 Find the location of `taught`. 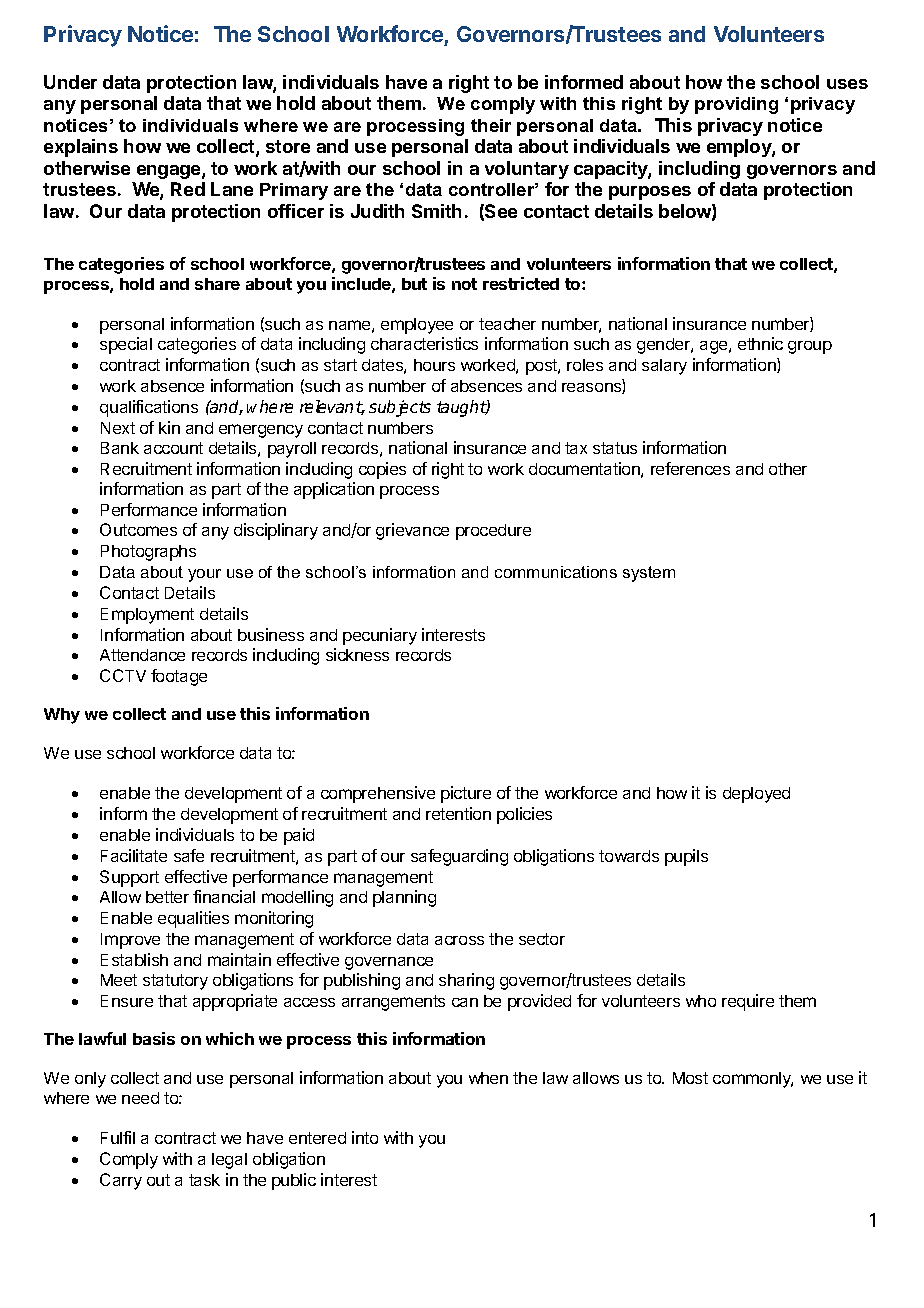

taught is located at coordinates (462, 408).
